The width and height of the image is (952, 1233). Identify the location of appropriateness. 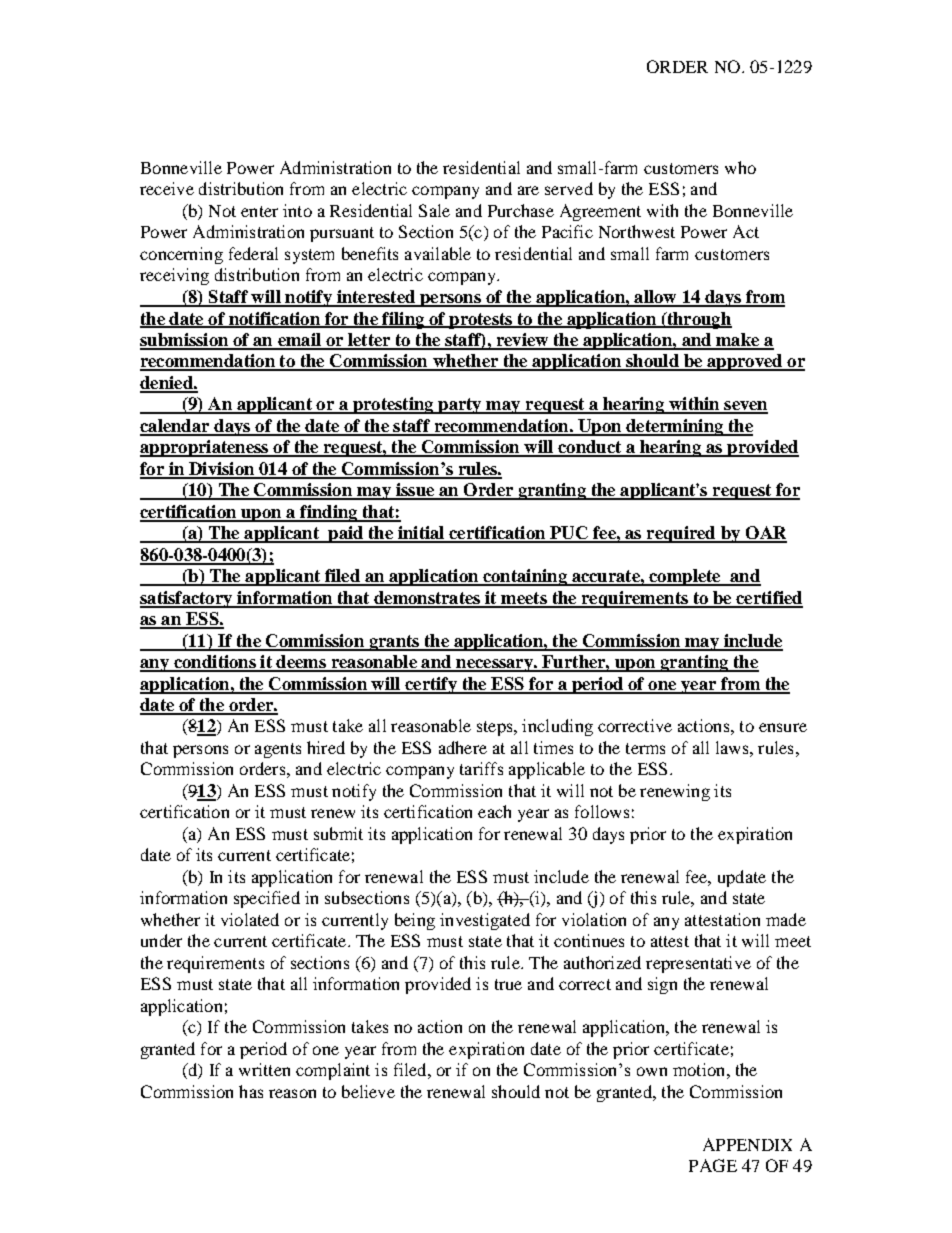
(205, 448).
